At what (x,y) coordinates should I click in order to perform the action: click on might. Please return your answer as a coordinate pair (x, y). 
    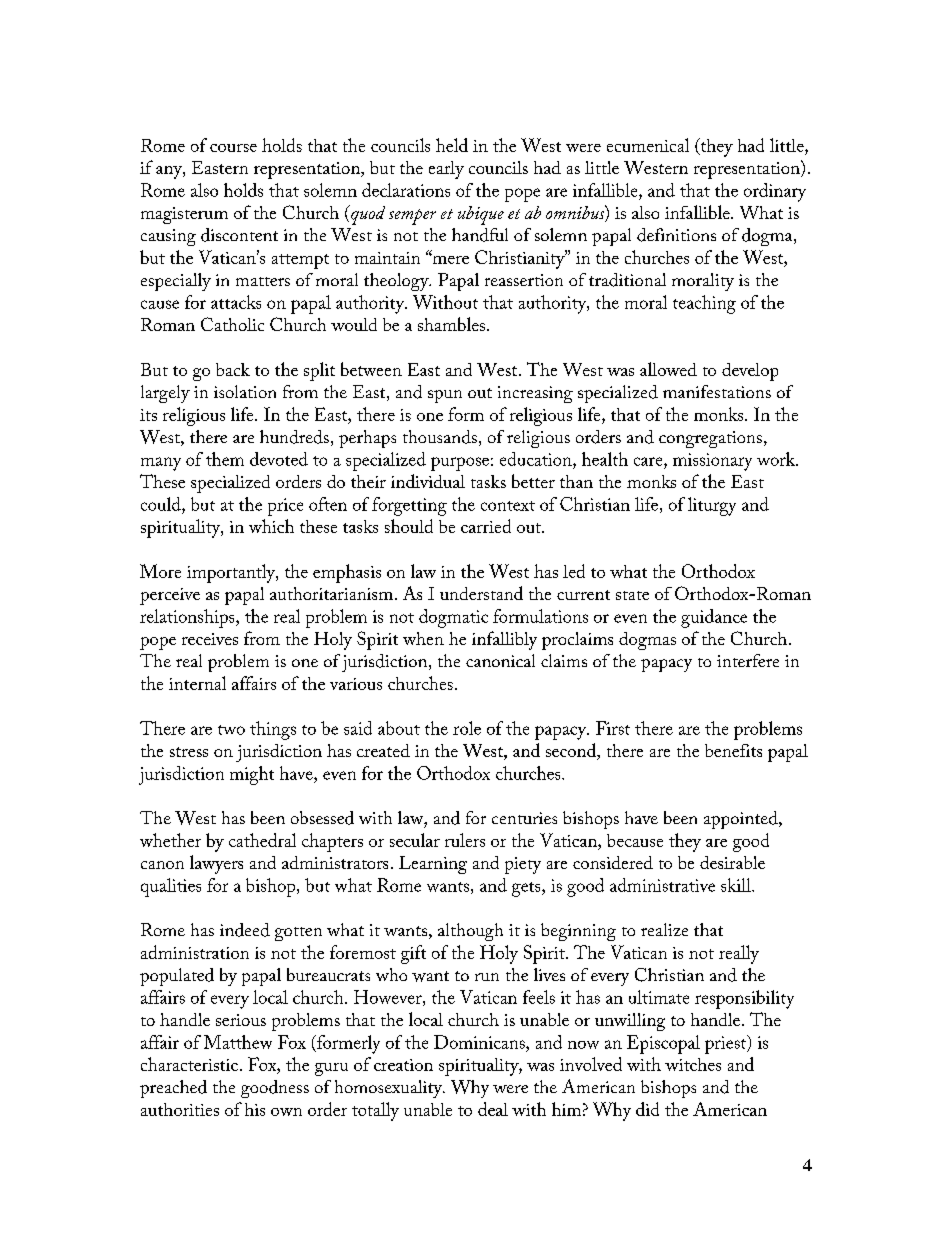
    Looking at the image, I should click on (252, 775).
